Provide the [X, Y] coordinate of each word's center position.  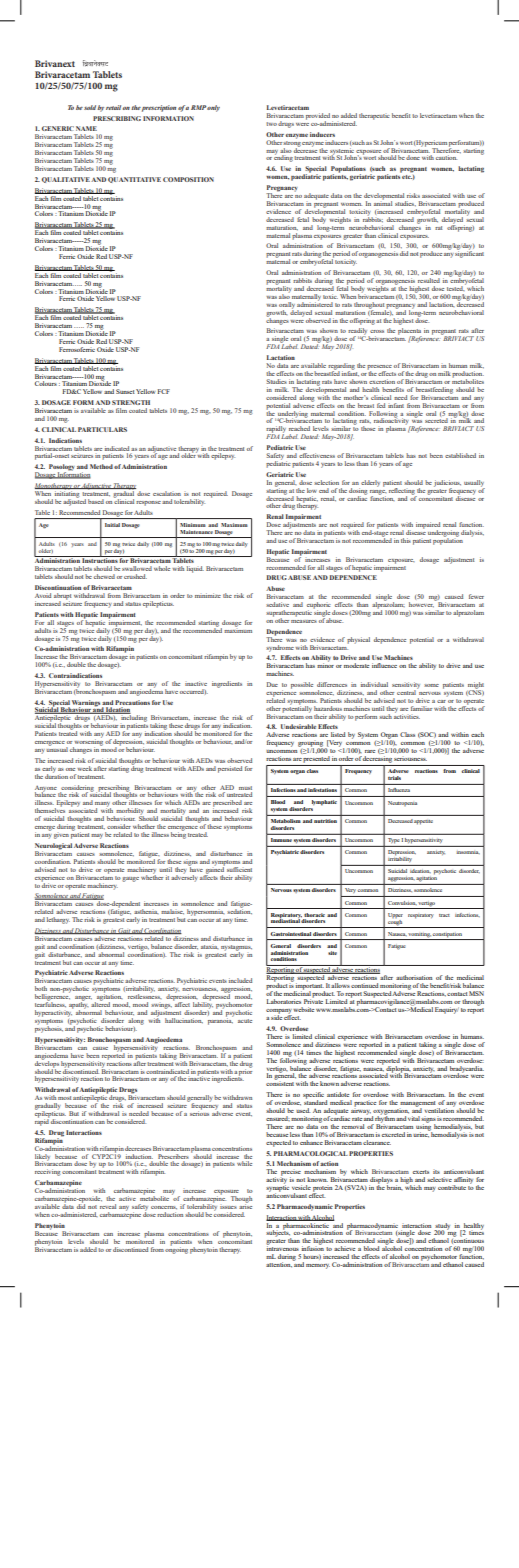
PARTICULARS [102, 429]
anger [83, 999]
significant [469, 253]
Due [272, 684]
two [271, 124]
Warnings [86, 704]
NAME [86, 128]
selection [326, 482]
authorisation [414, 977]
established [460, 455]
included [240, 980]
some [431, 685]
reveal [108, 1206]
